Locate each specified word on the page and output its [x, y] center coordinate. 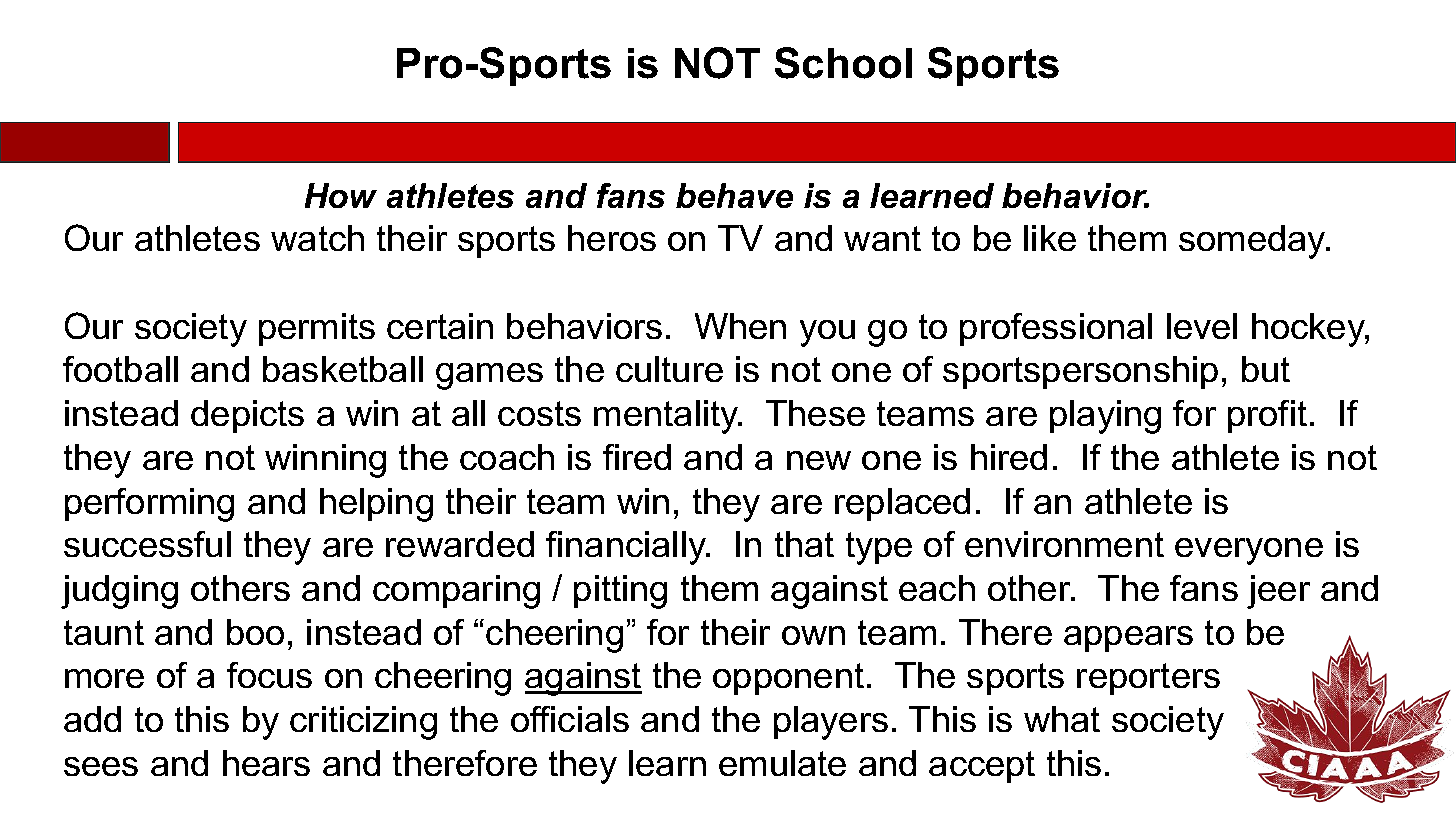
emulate [782, 763]
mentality [667, 417]
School [843, 63]
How [341, 195]
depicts [247, 416]
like [1050, 238]
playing [1105, 417]
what [1062, 719]
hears [266, 763]
